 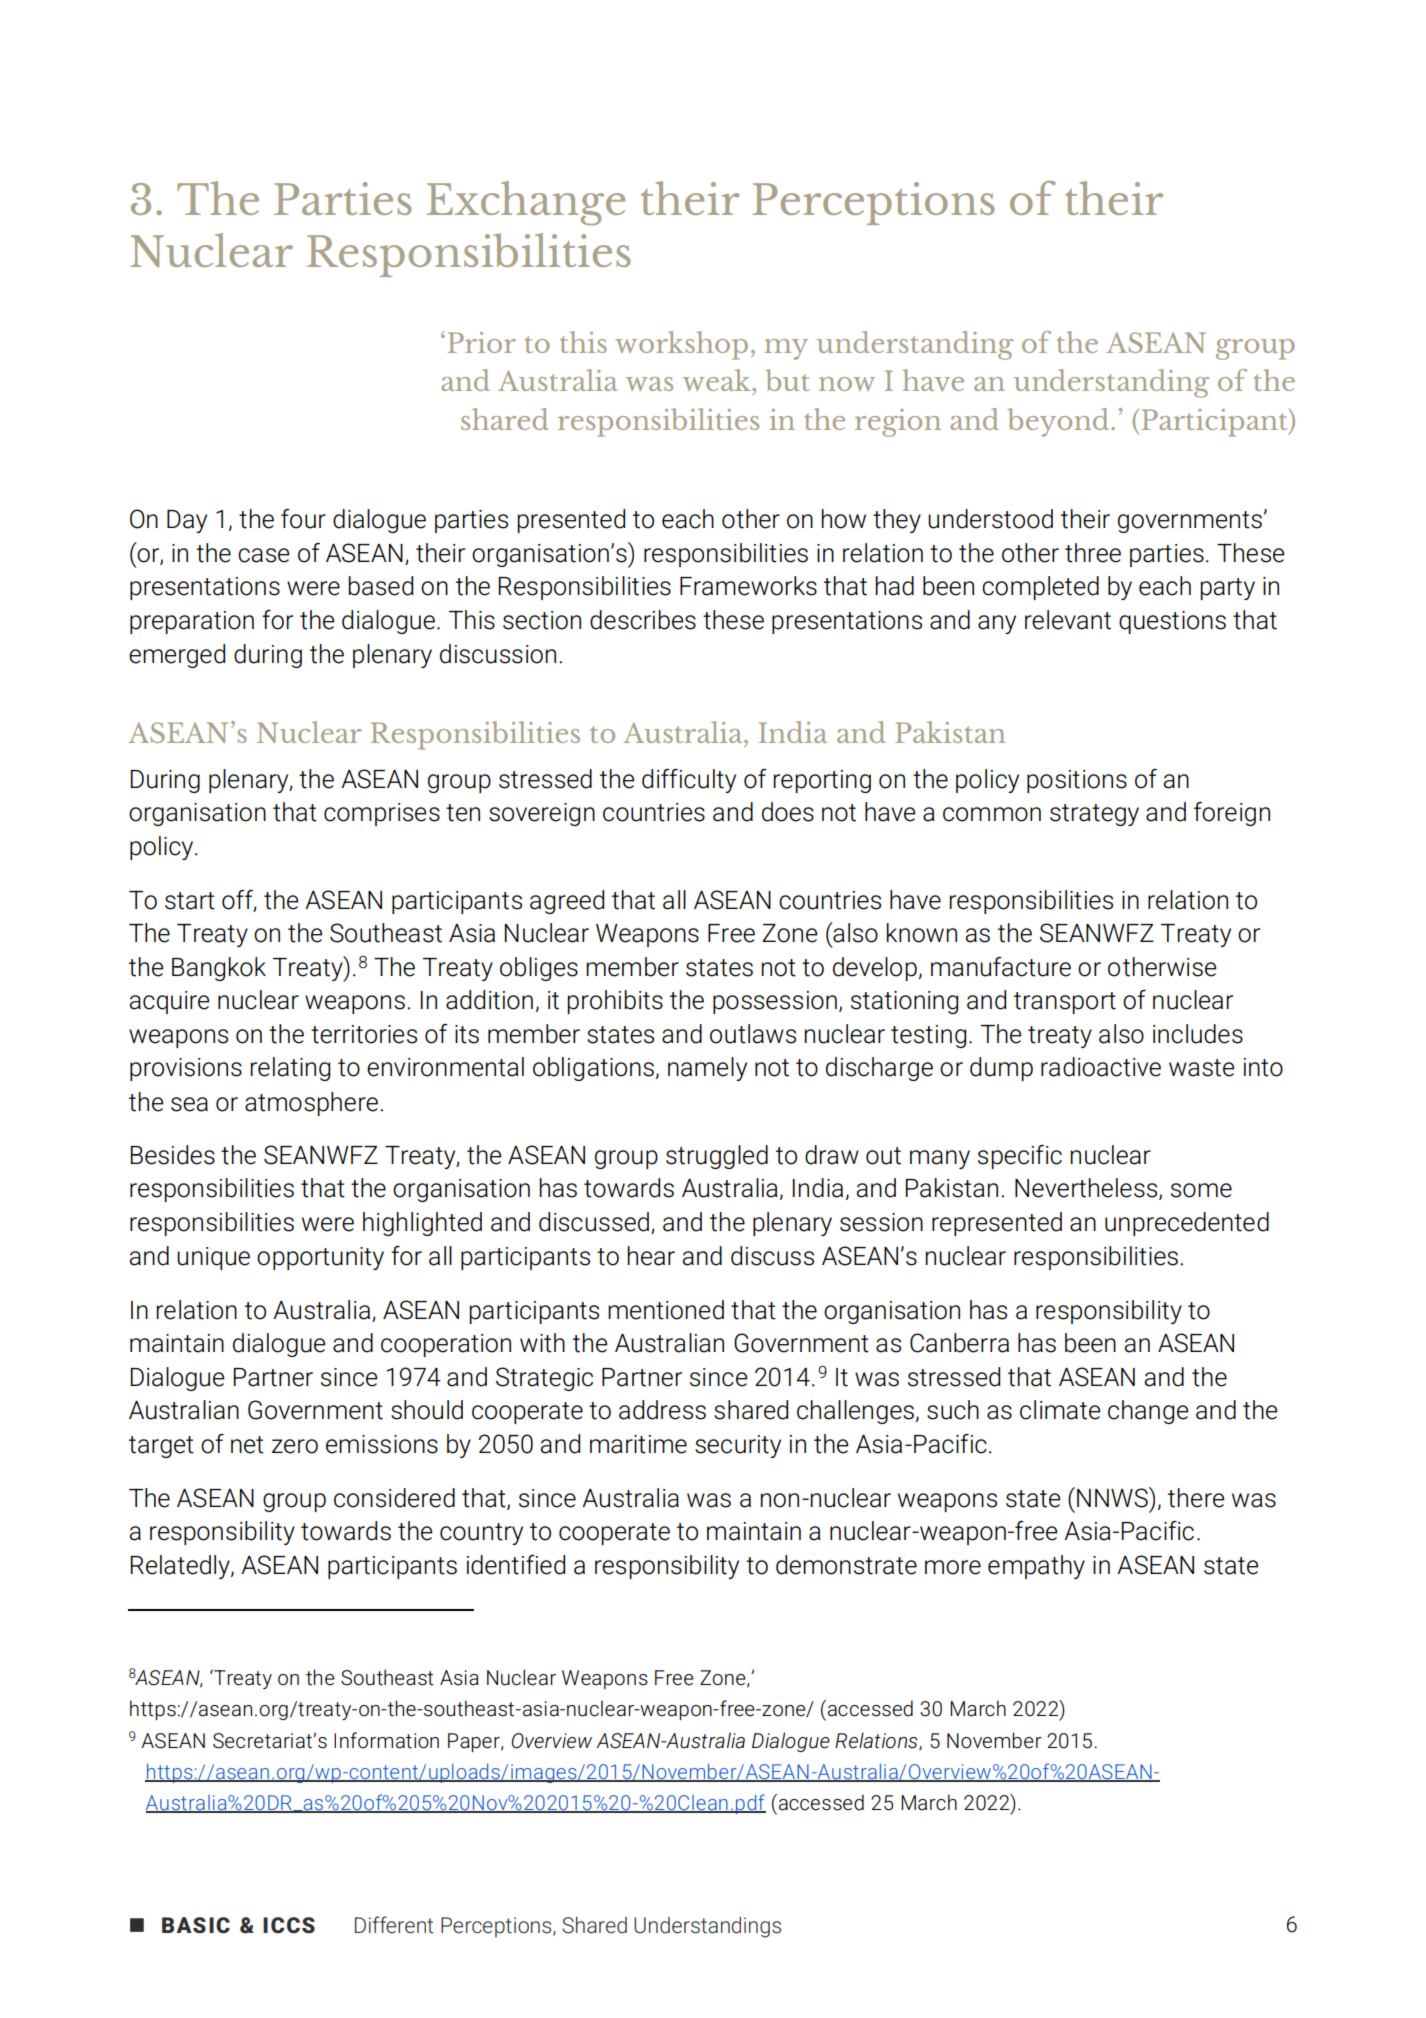 What do you see at coordinates (303, 519) in the screenshot?
I see `four` at bounding box center [303, 519].
